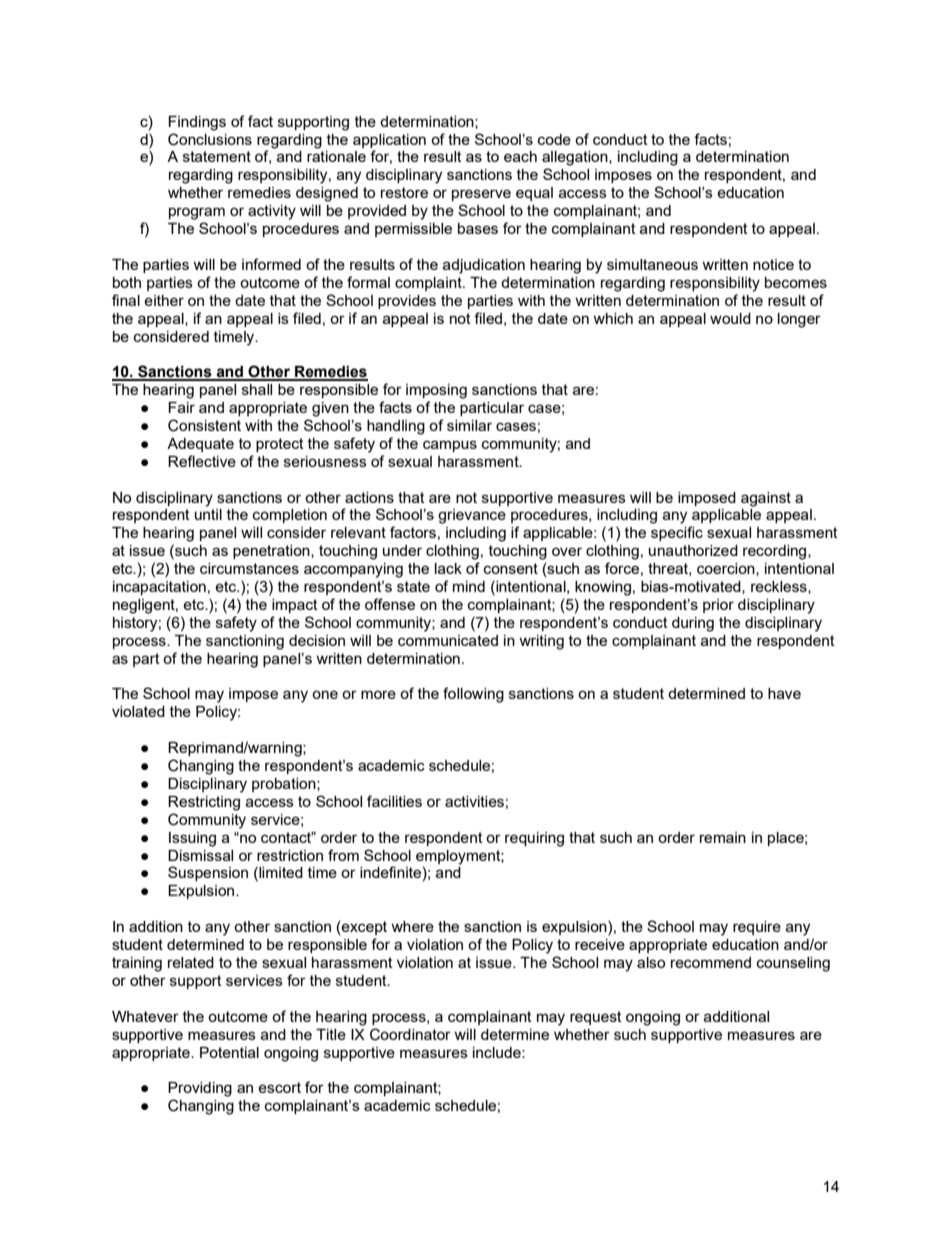 This page has width=952, height=1233. Describe the element at coordinates (164, 300) in the page. I see `either` at that location.
